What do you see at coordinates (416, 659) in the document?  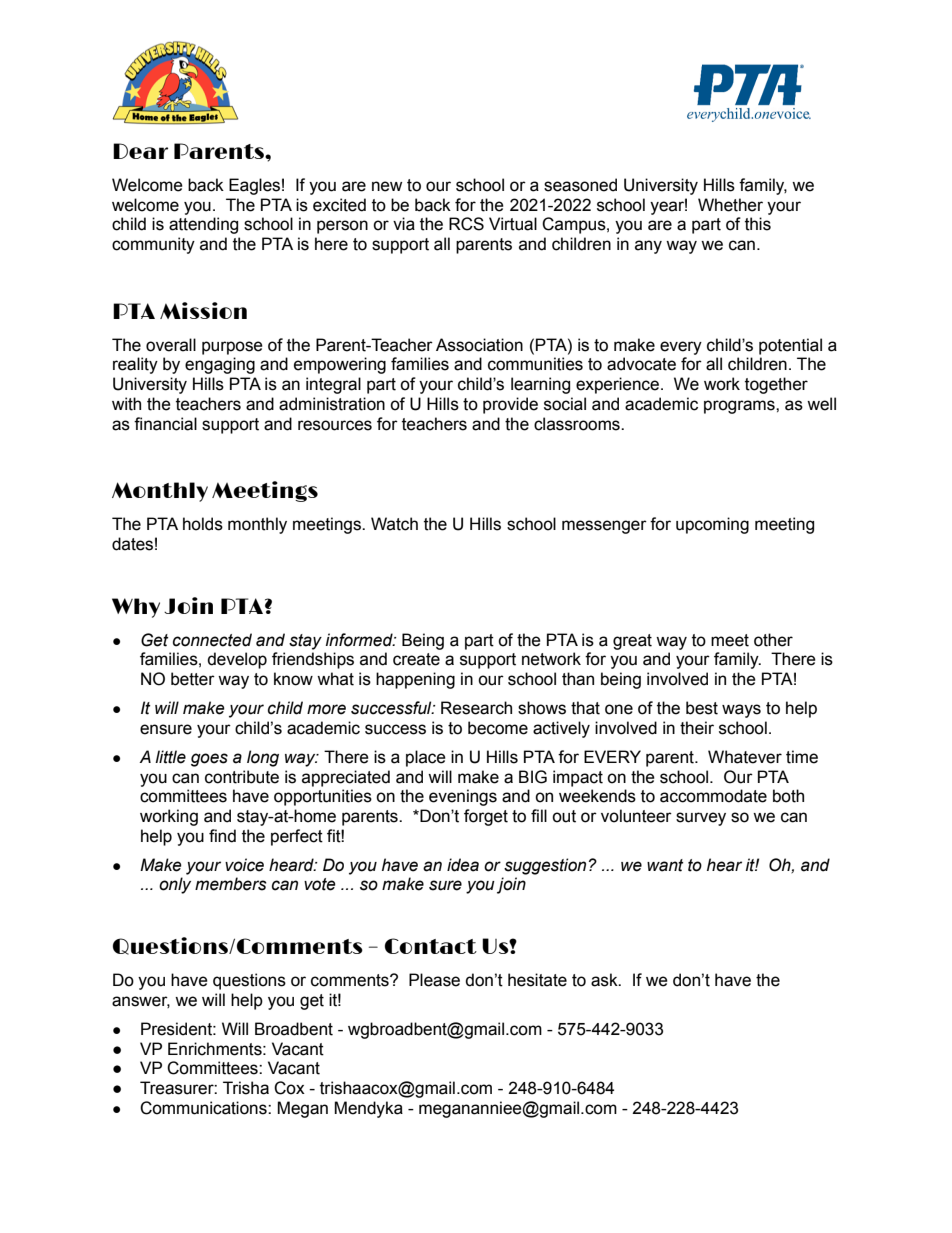 I see `create` at bounding box center [416, 659].
